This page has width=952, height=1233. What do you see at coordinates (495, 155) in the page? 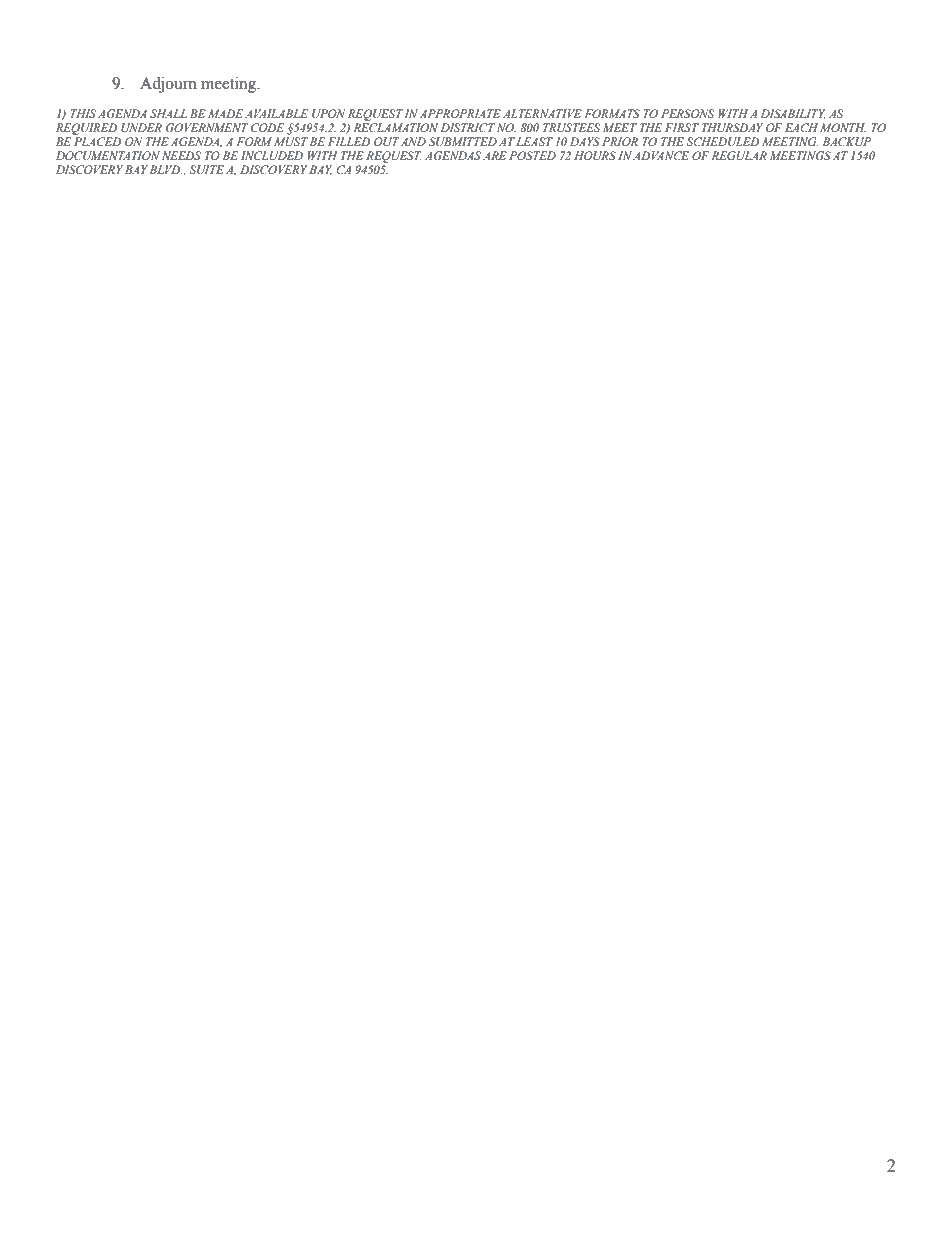
I see `ARE` at bounding box center [495, 155].
